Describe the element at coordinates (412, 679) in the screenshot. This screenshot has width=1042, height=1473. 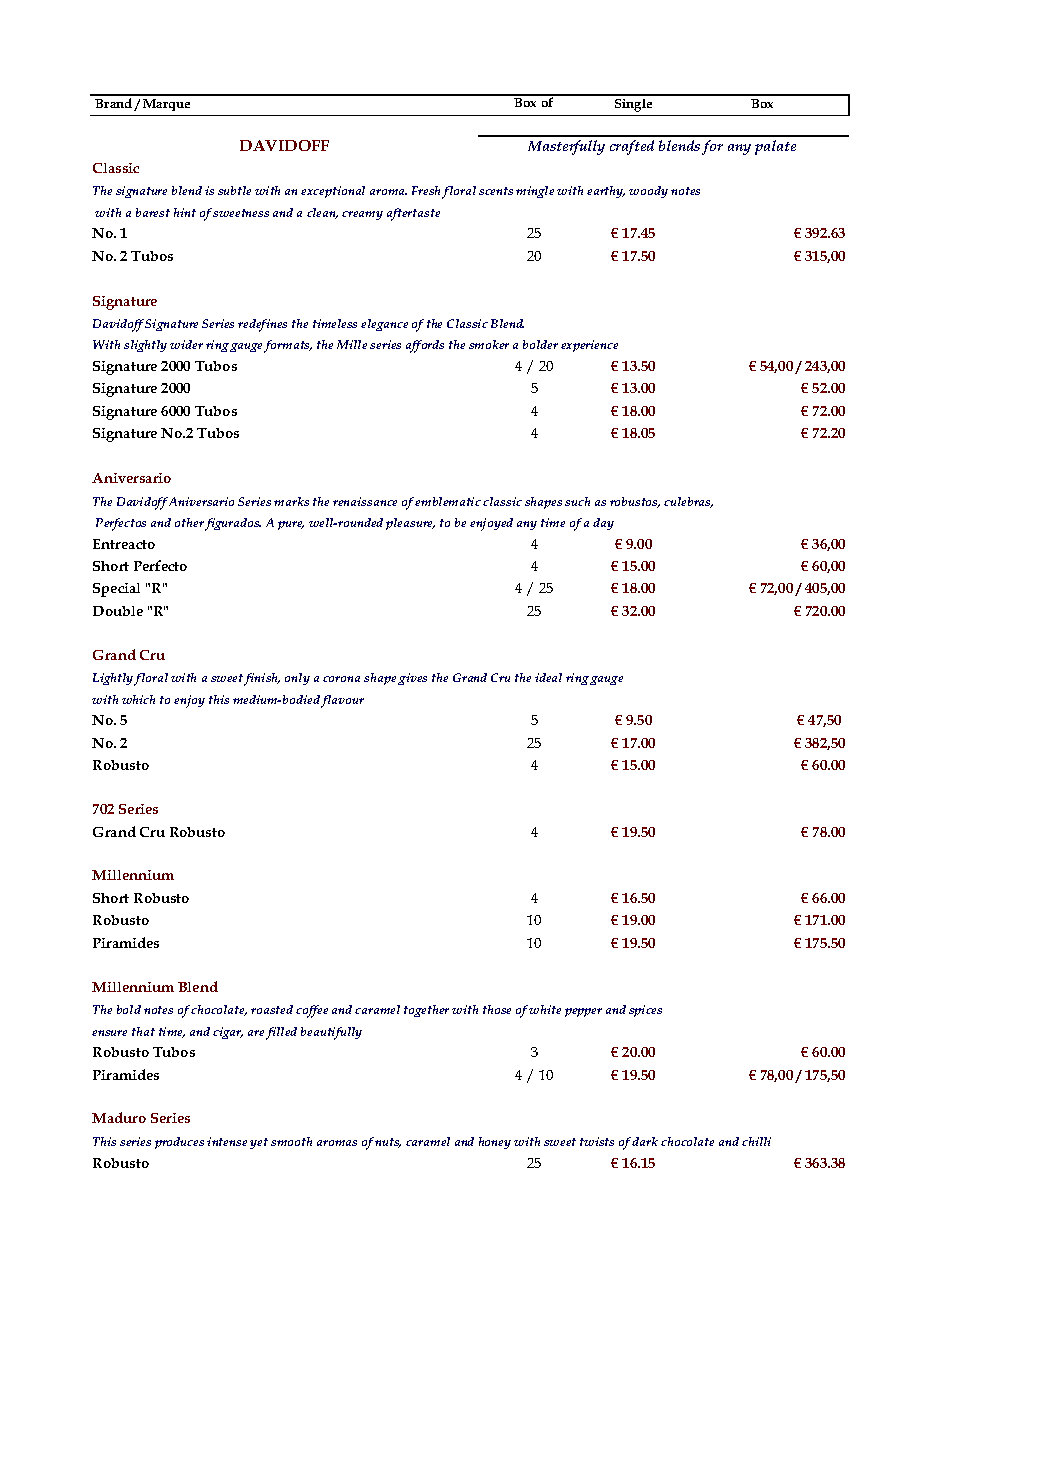
I see `gives` at that location.
